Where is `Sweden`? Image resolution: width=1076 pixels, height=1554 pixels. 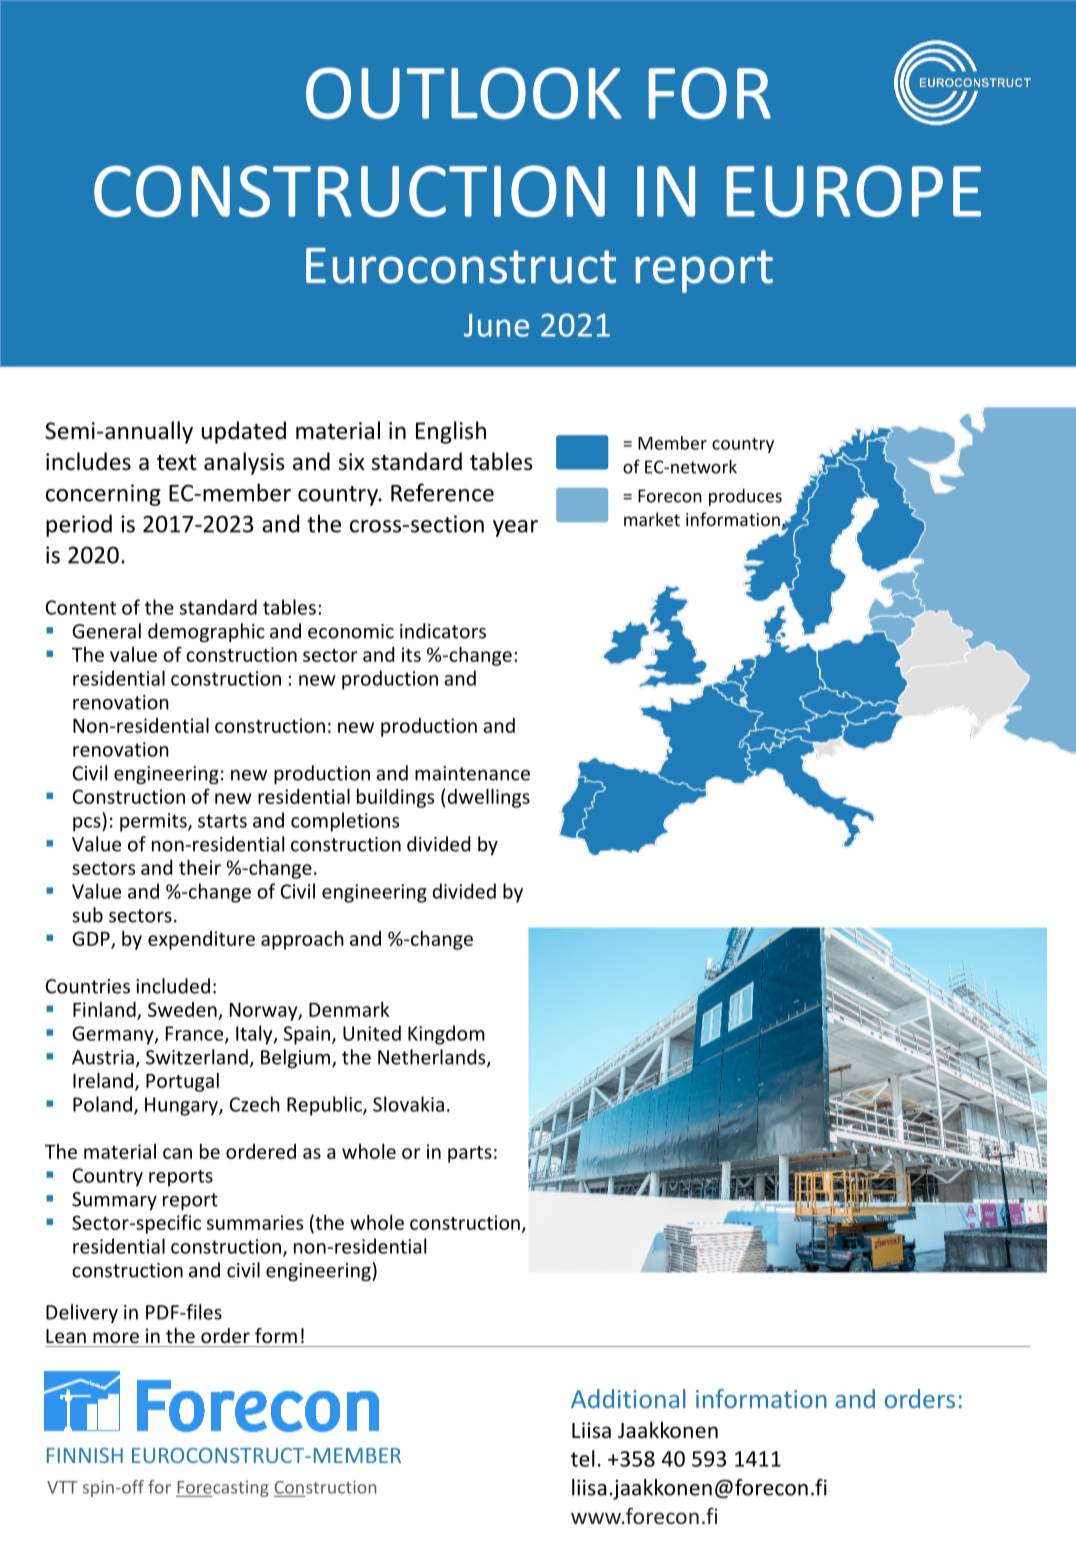 Sweden is located at coordinates (182, 1009).
